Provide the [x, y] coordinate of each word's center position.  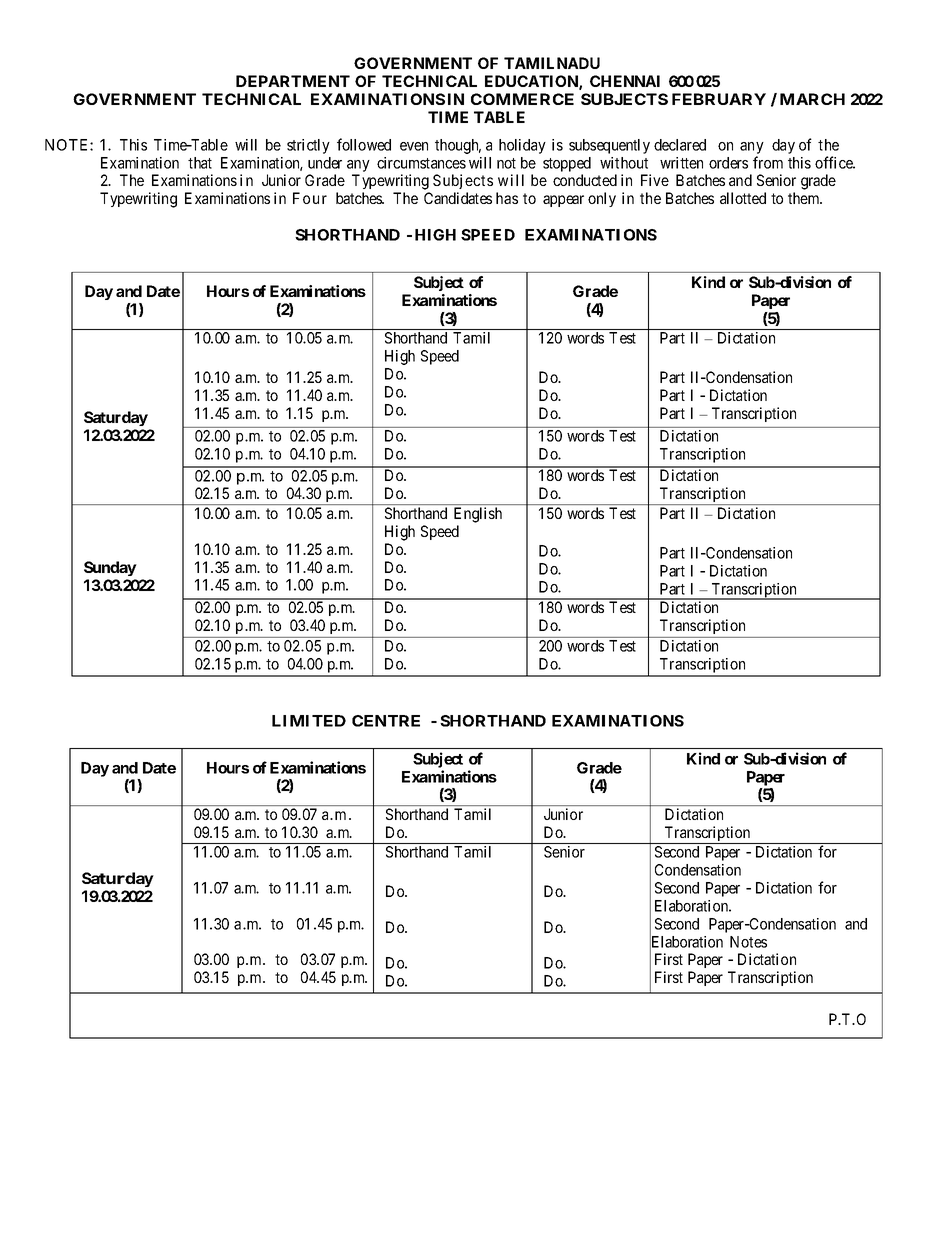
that [200, 163]
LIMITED [309, 721]
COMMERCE [522, 99]
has [507, 198]
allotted [743, 198]
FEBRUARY [719, 99]
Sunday [110, 568]
